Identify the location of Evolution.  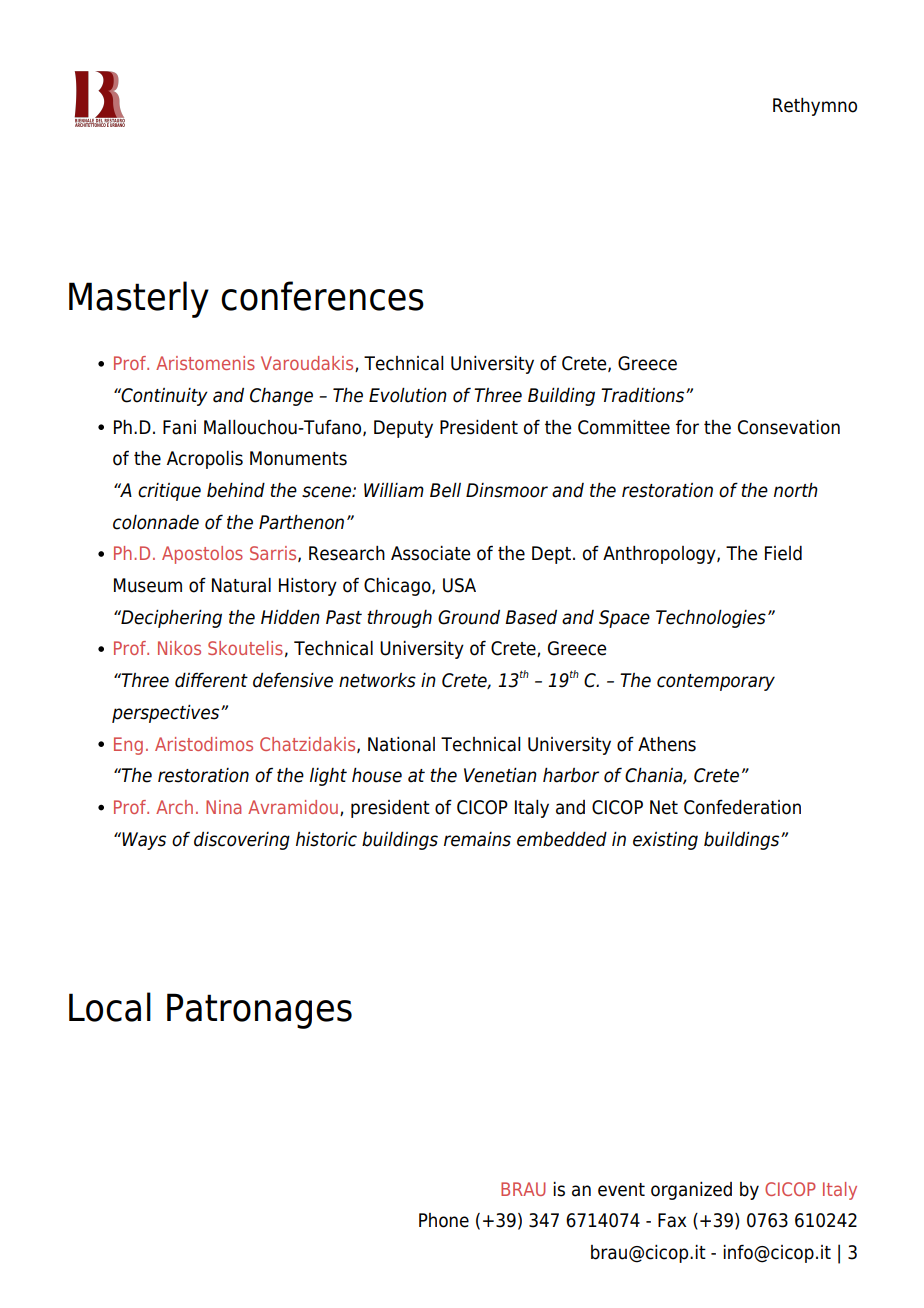
(408, 395).
